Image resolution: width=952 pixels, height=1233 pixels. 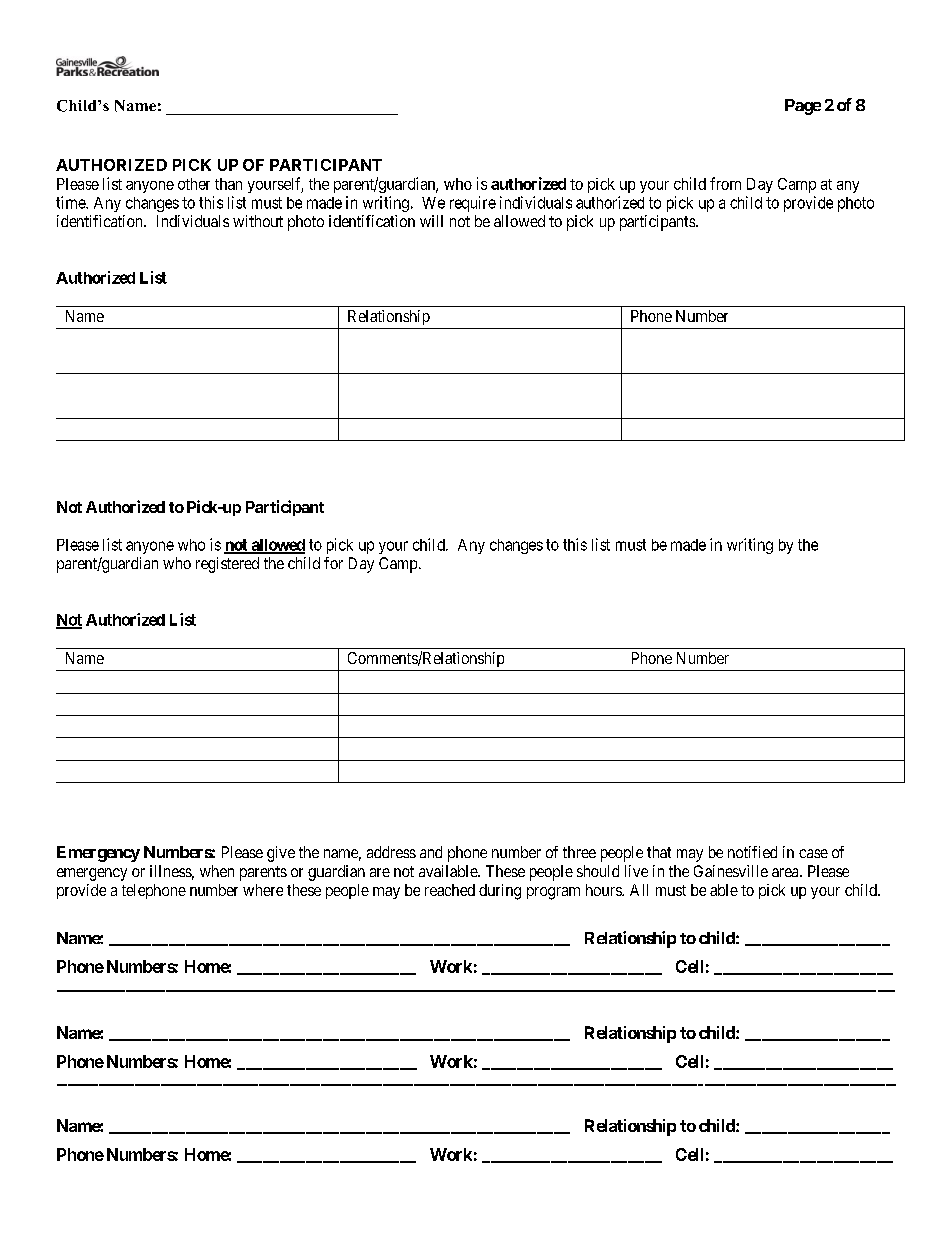 I want to click on and, so click(x=431, y=852).
